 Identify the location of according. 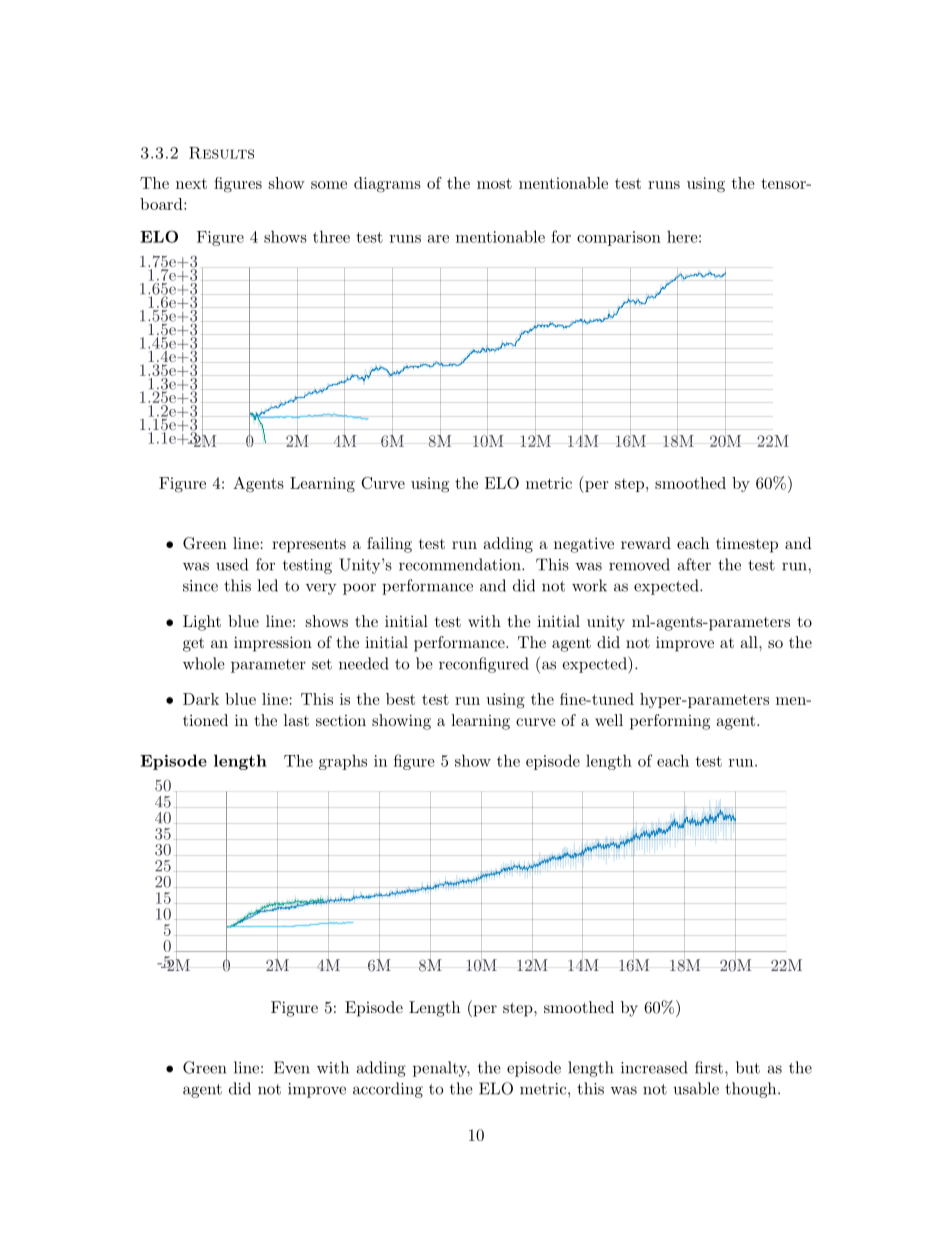
(388, 1090).
